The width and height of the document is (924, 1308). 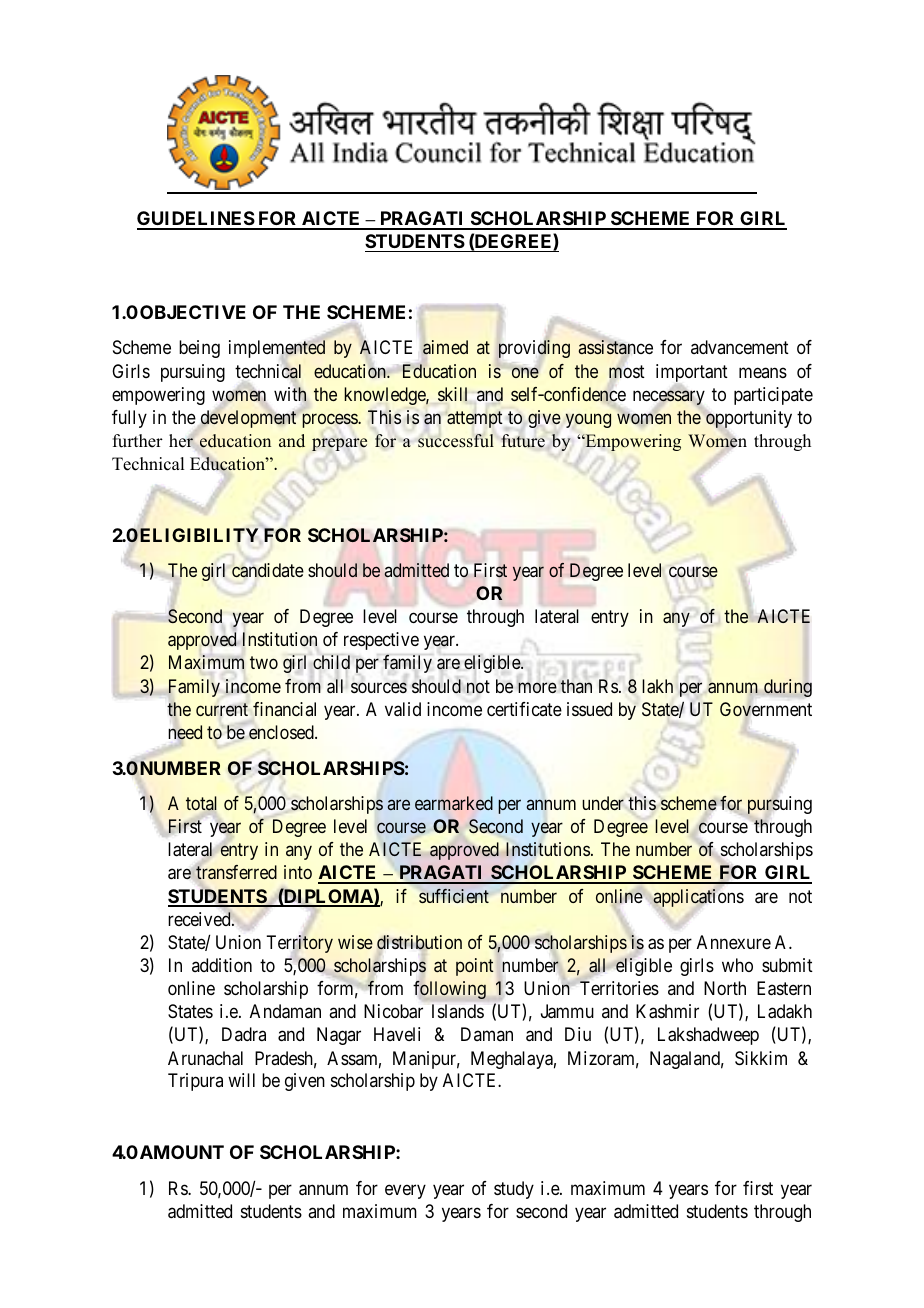 I want to click on ELIGIBILITY, so click(x=199, y=535).
